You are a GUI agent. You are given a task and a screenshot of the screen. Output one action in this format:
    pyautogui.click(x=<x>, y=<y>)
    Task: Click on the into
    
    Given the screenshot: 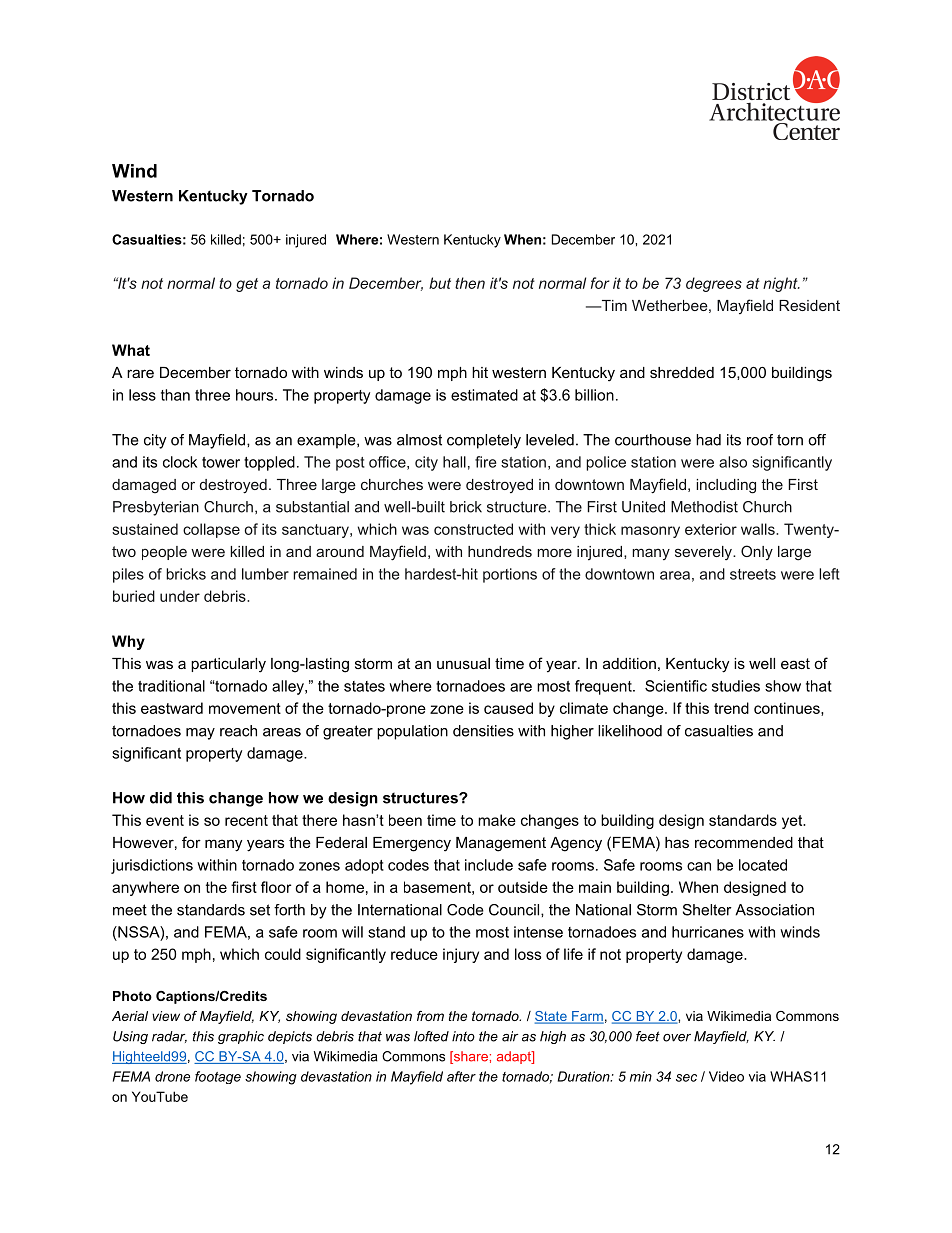 What is the action you would take?
    pyautogui.click(x=463, y=1036)
